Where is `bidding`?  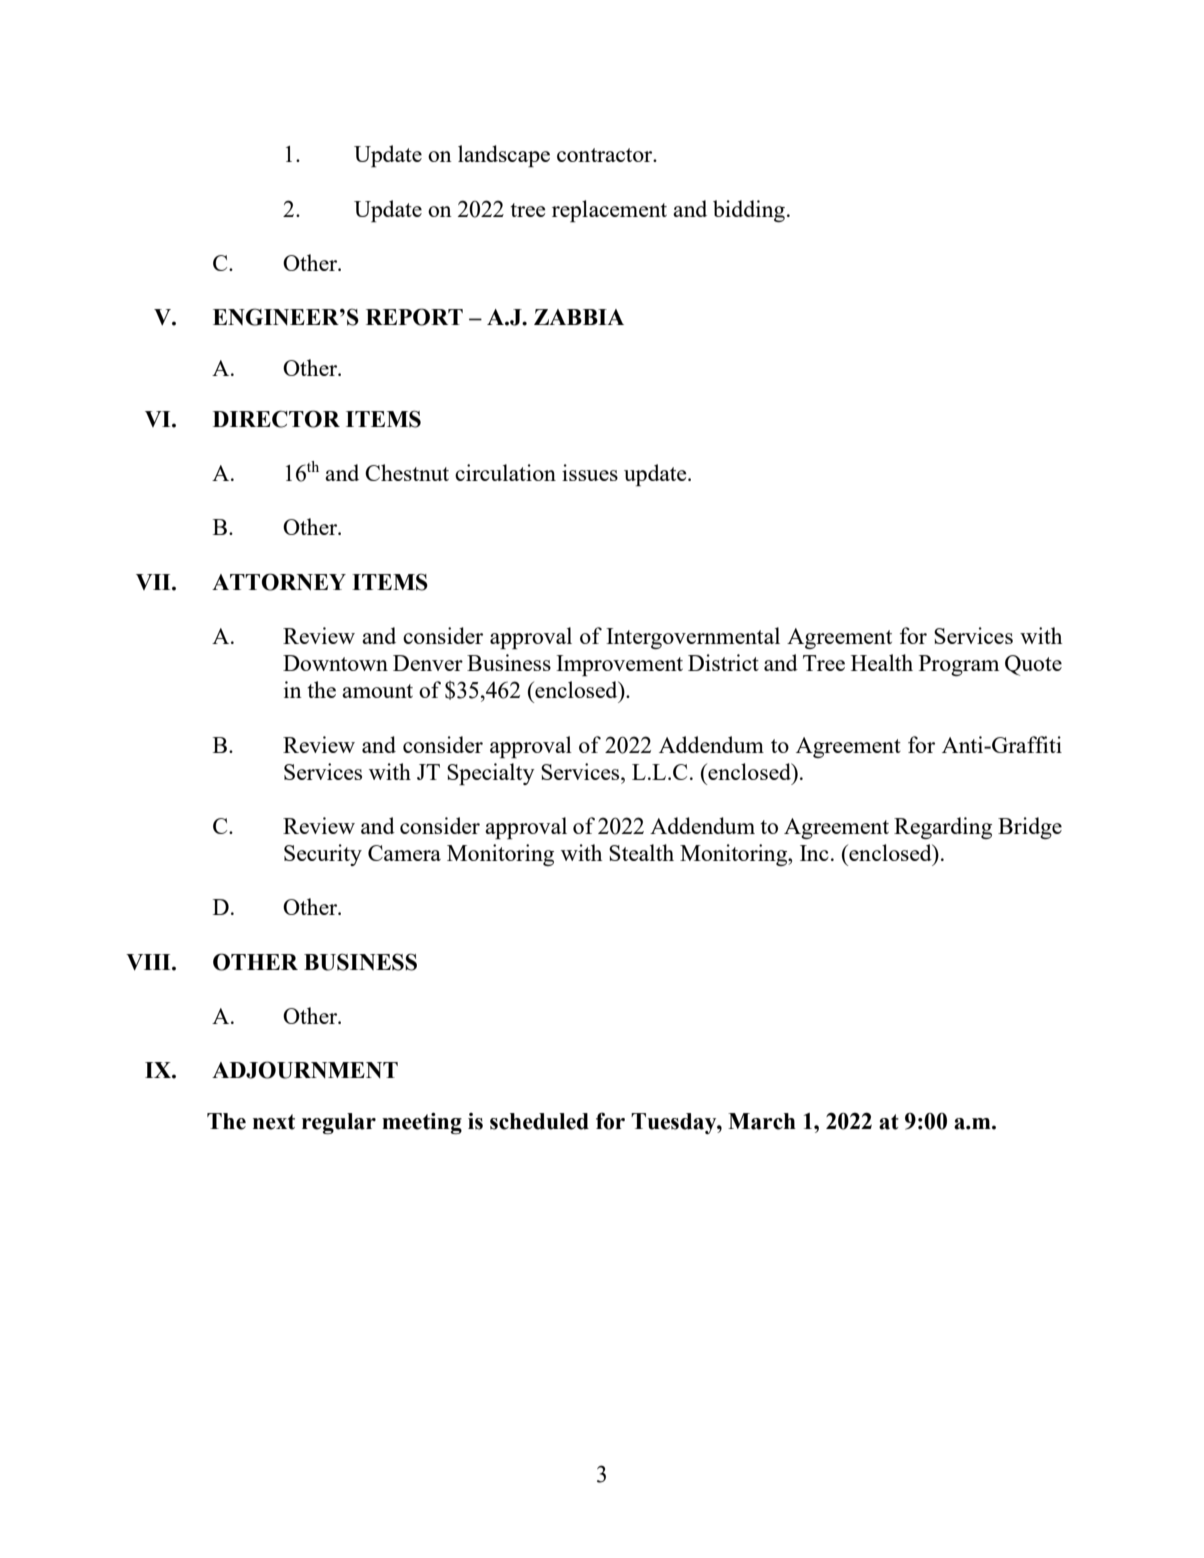
bidding is located at coordinates (749, 211).
